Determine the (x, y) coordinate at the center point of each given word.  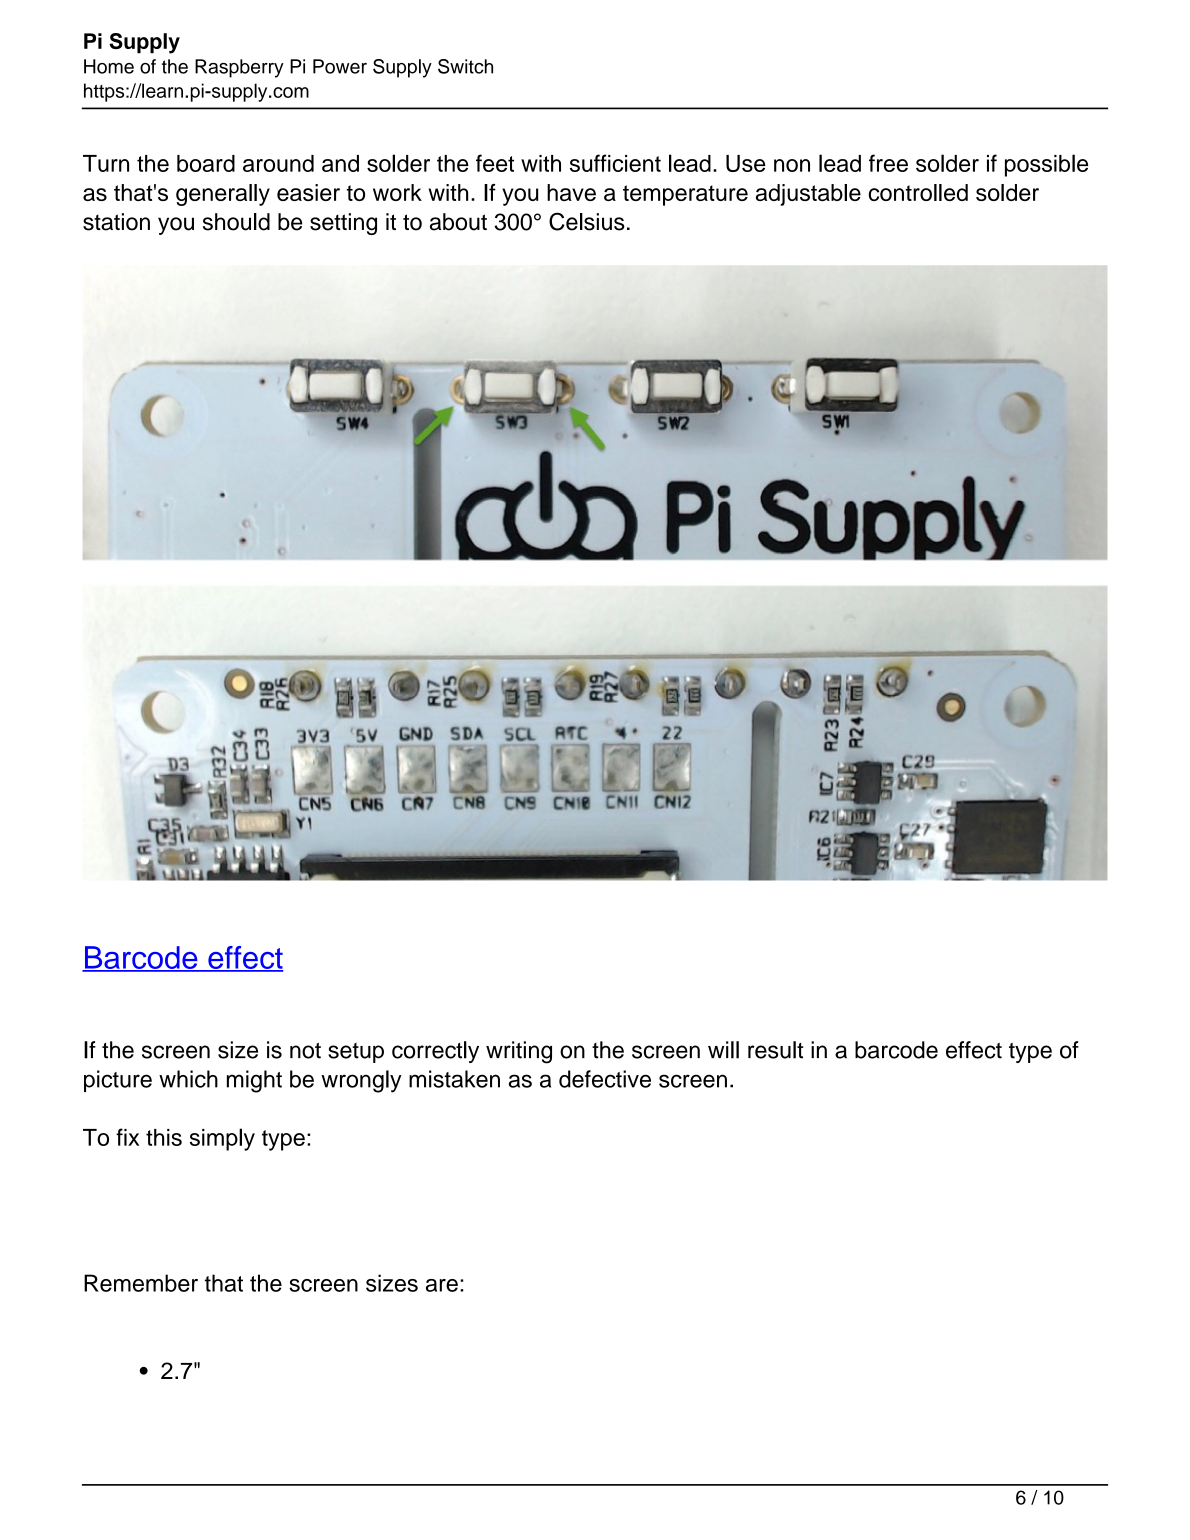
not (305, 1051)
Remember (141, 1283)
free (888, 163)
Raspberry (239, 68)
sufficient (615, 163)
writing (519, 1052)
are (442, 1285)
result (775, 1050)
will (723, 1050)
